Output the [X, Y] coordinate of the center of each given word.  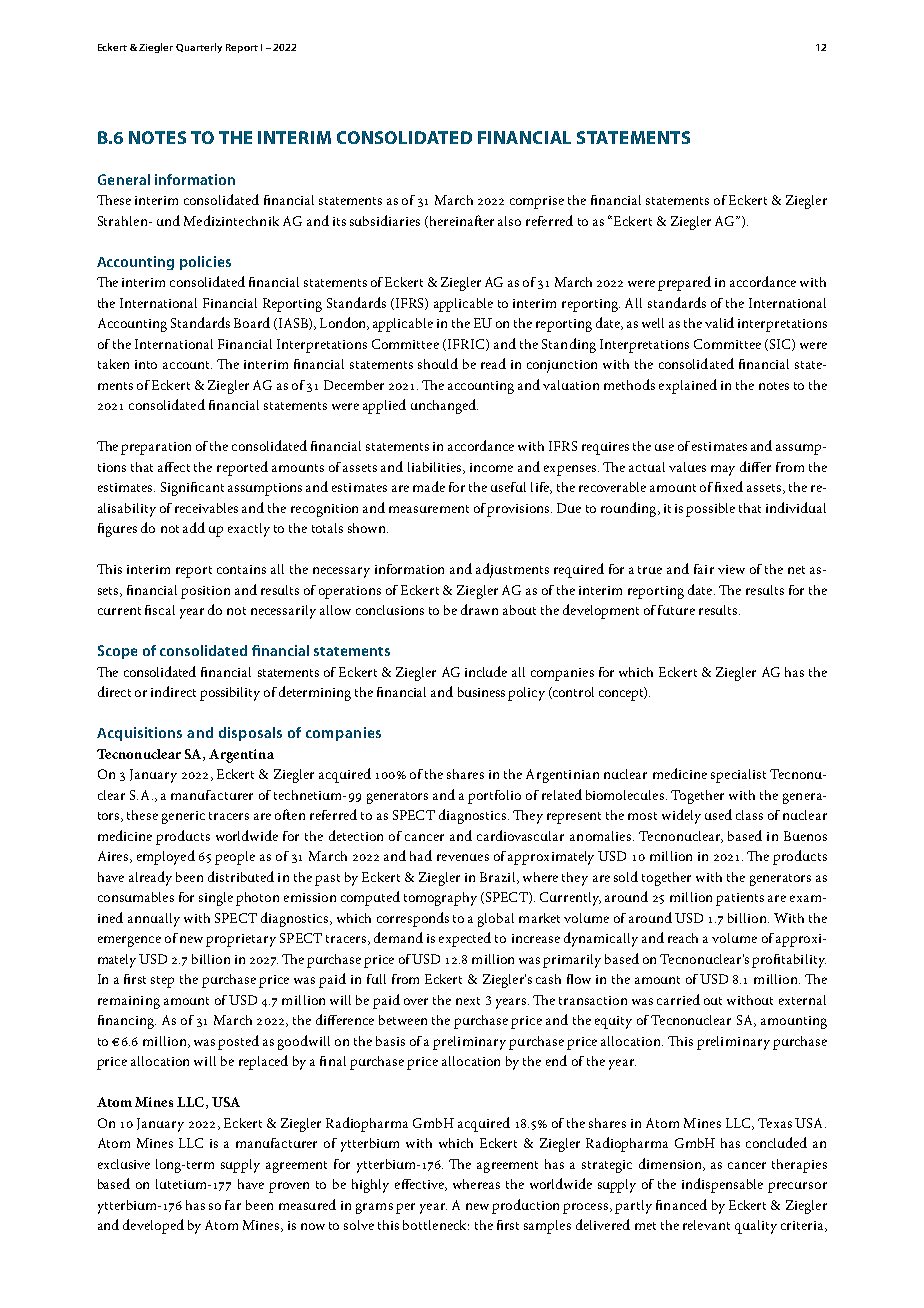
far [233, 1205]
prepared [684, 283]
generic [183, 817]
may [723, 470]
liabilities [436, 468]
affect [174, 467]
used [718, 814]
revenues [463, 857]
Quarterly [199, 48]
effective [420, 1185]
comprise [537, 202]
